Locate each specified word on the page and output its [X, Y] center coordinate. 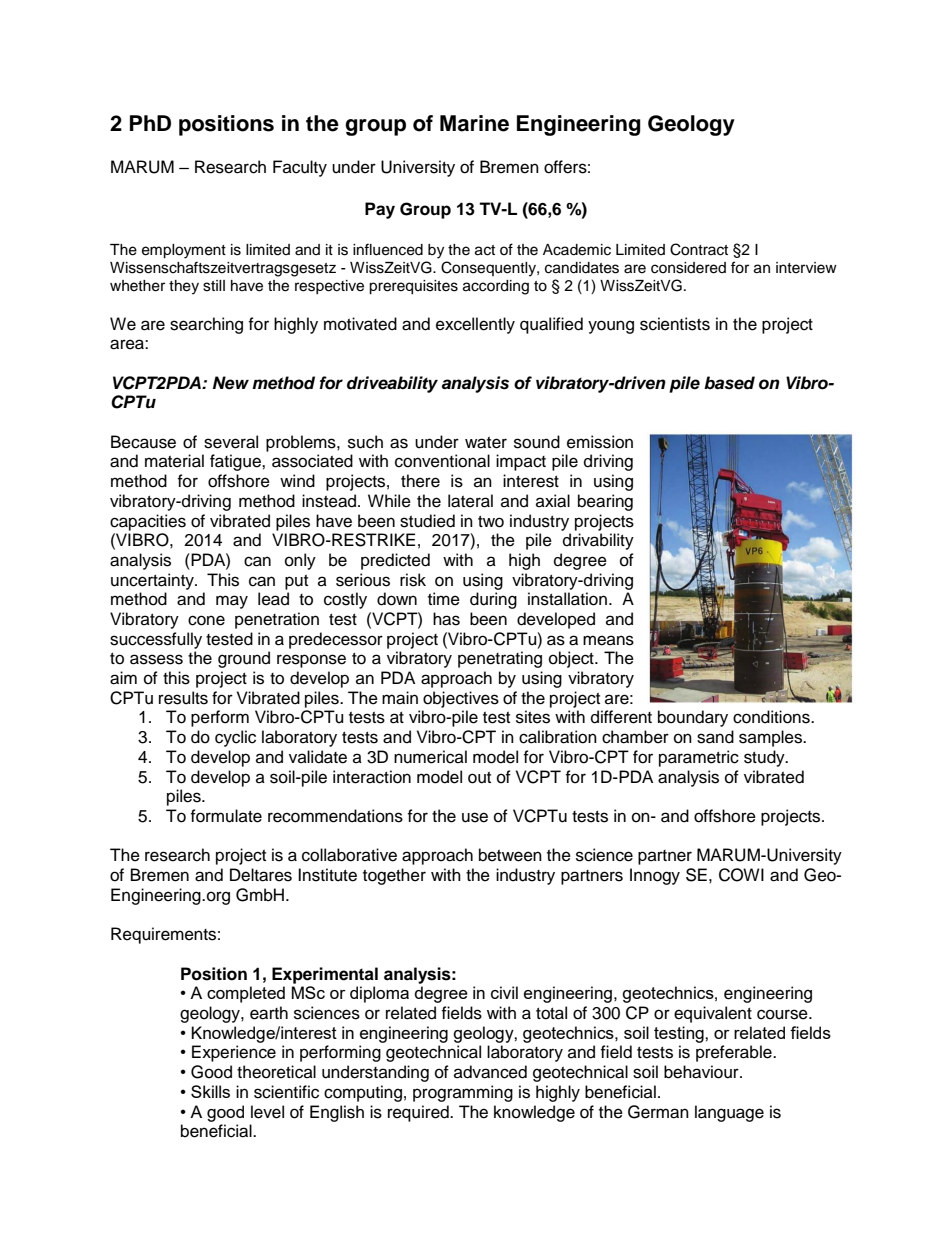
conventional [442, 461]
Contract [699, 249]
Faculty [300, 168]
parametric [699, 758]
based [729, 383]
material [174, 461]
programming [463, 1093]
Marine [474, 123]
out [479, 778]
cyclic [235, 738]
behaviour [702, 1072]
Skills [210, 1091]
